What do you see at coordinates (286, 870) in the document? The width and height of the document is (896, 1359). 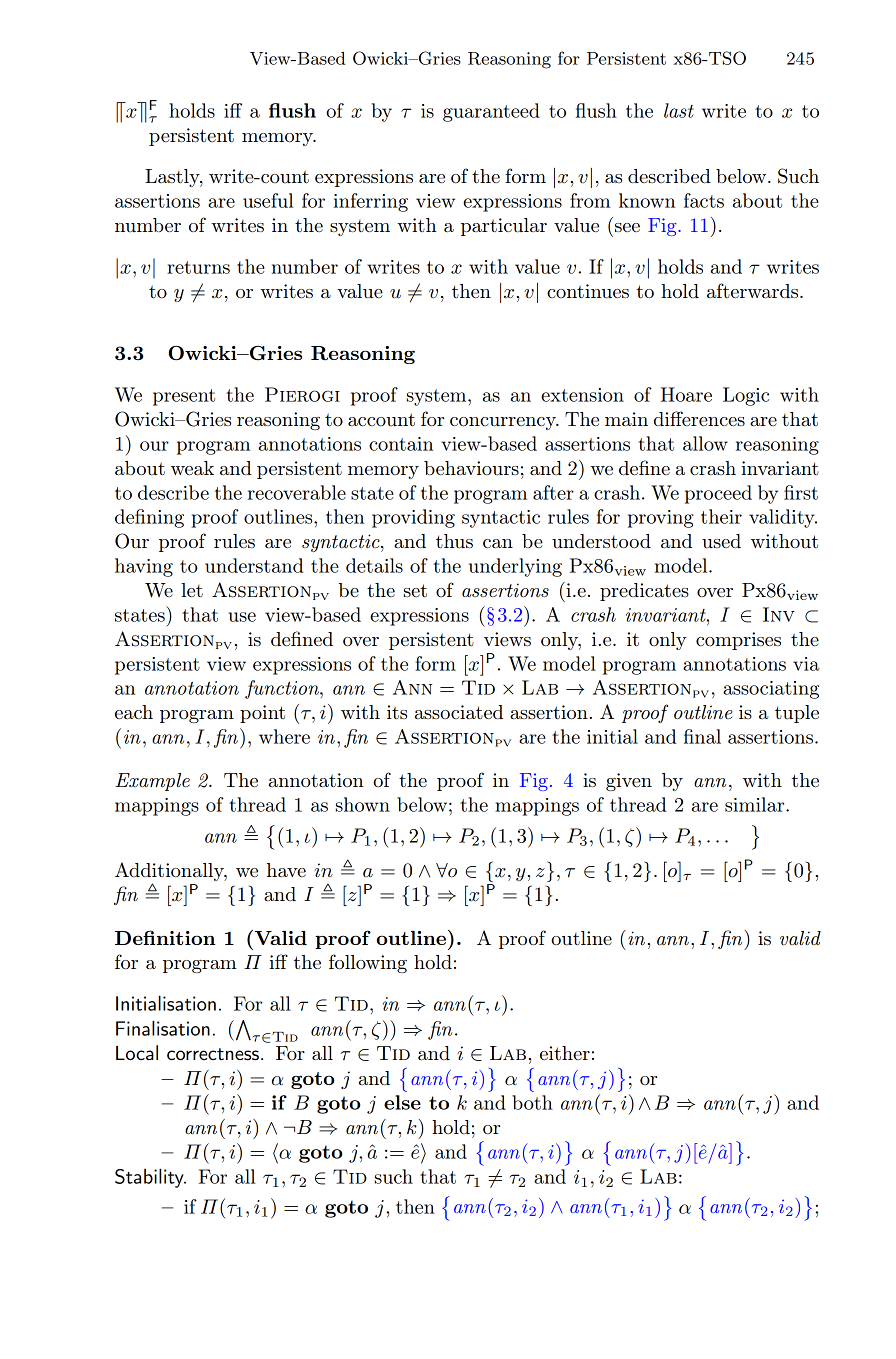 I see `have` at bounding box center [286, 870].
